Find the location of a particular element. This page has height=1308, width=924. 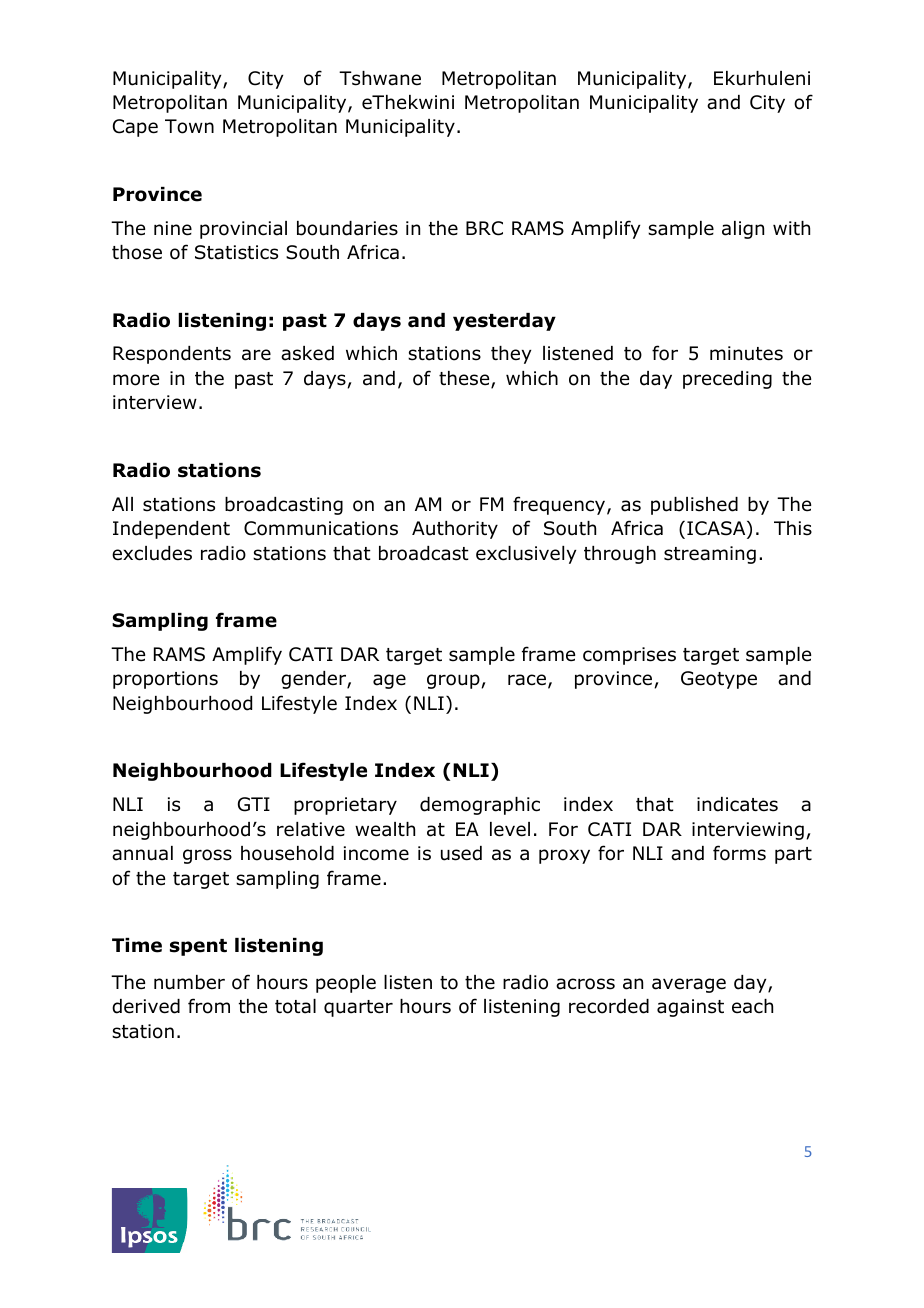

Town is located at coordinates (189, 126).
